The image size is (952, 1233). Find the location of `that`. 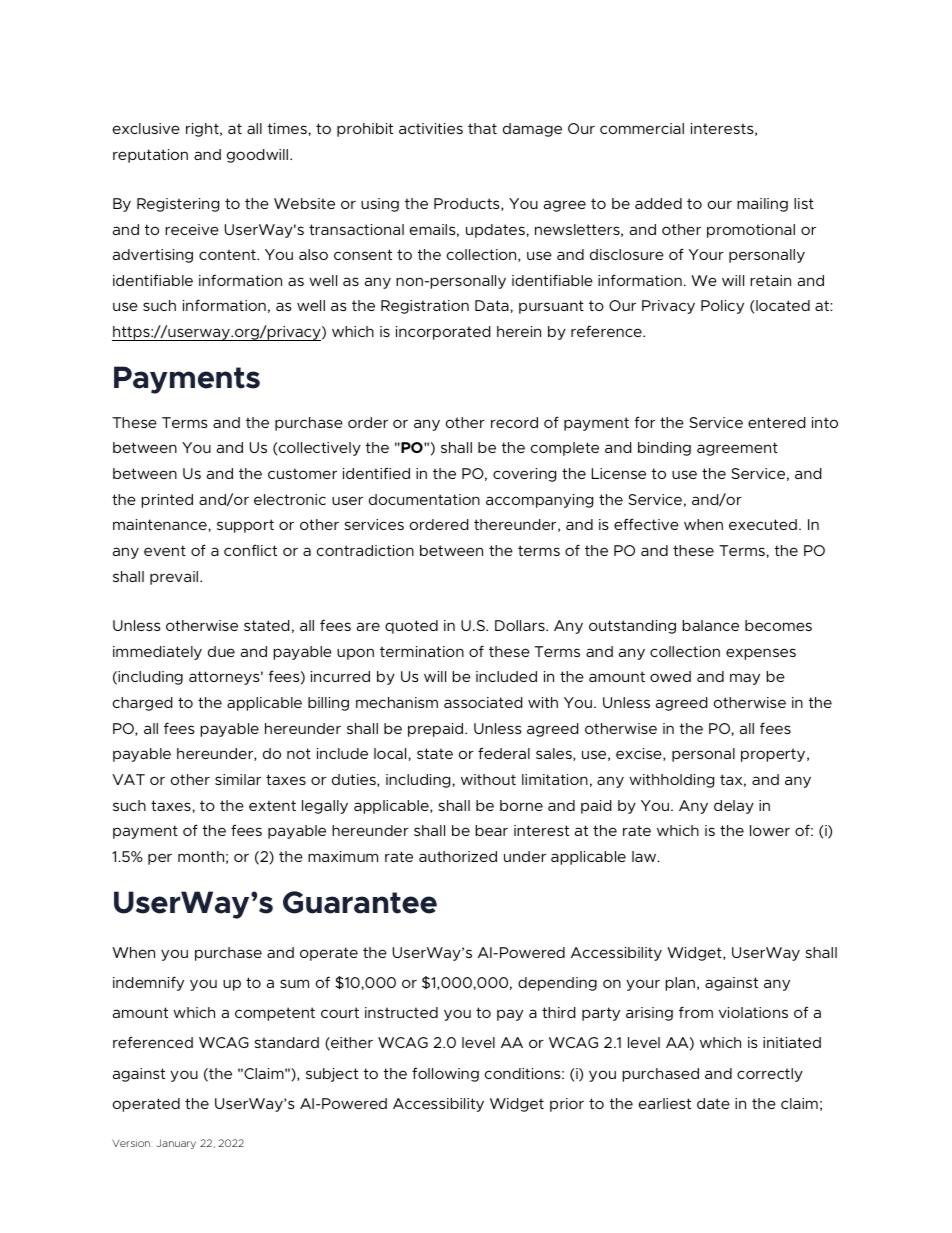

that is located at coordinates (482, 128).
